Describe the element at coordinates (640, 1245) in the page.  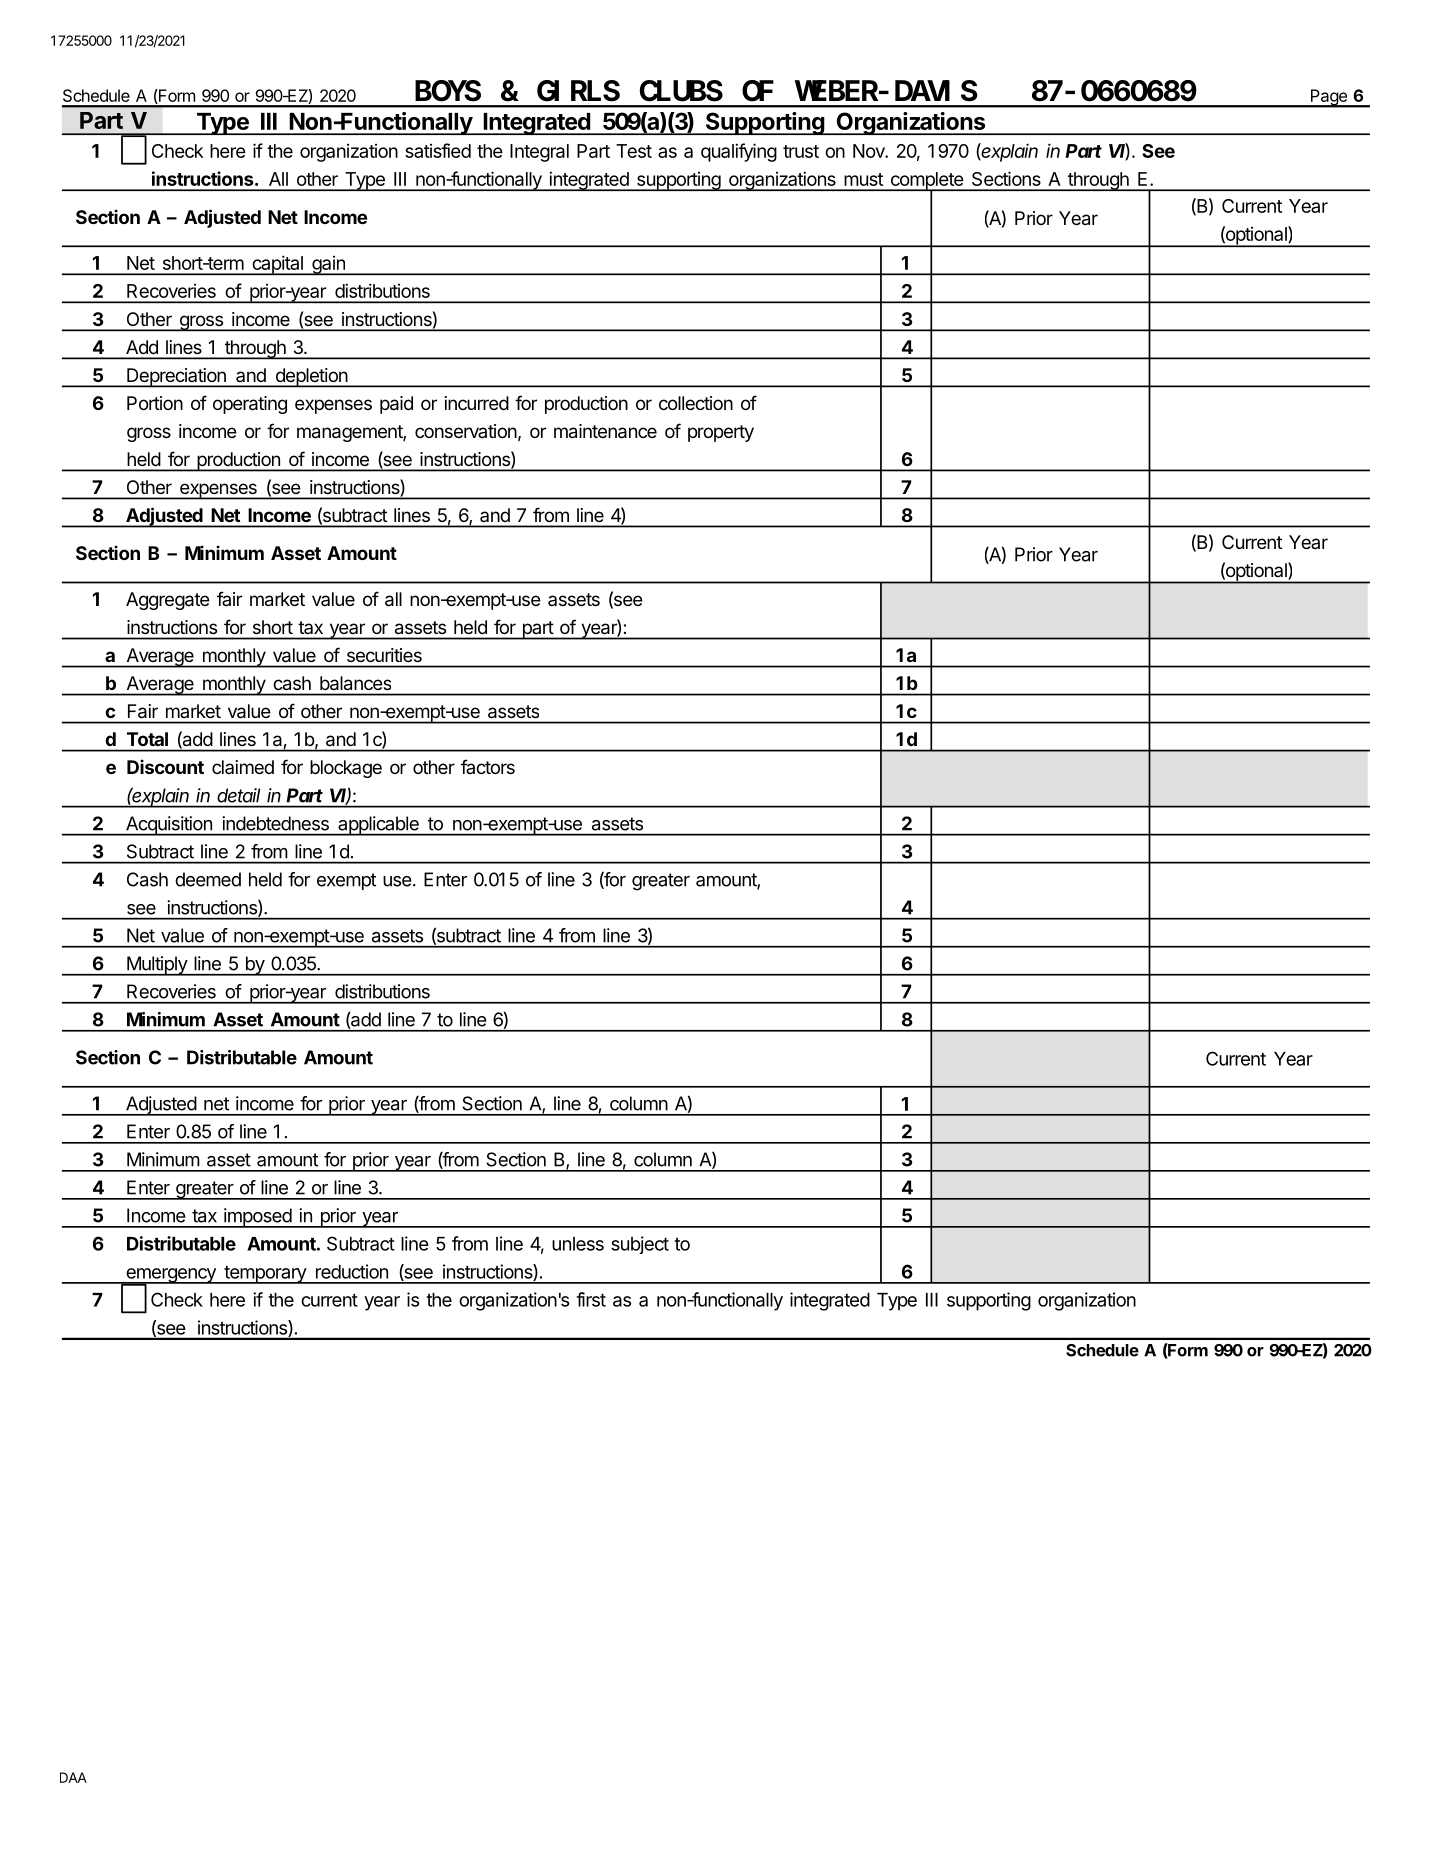
I see `subject` at that location.
